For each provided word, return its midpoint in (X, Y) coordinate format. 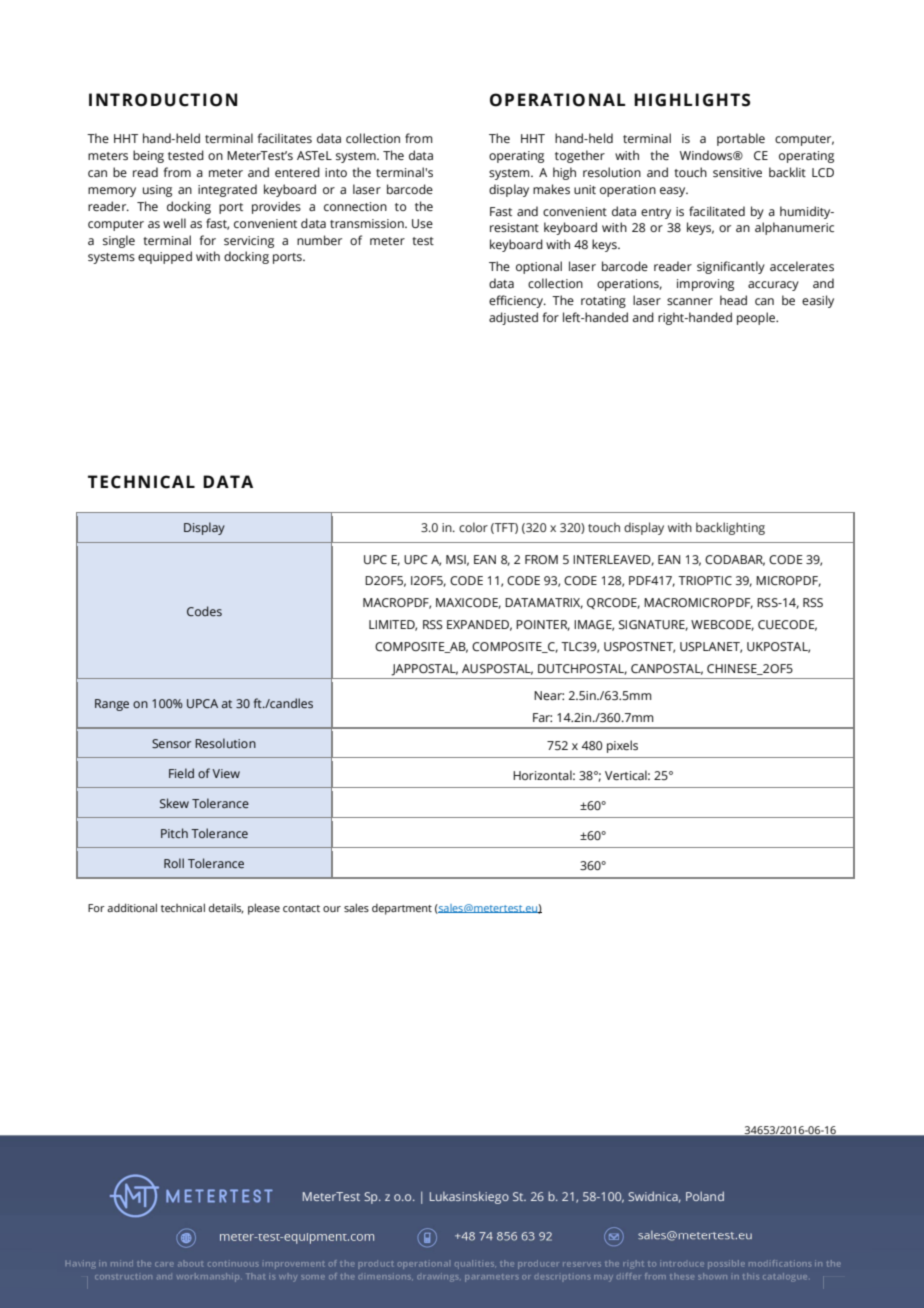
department (402, 909)
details (226, 908)
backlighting (730, 528)
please (264, 909)
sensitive (737, 172)
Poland (705, 1196)
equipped (165, 257)
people (757, 318)
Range (112, 705)
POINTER (543, 625)
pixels (622, 746)
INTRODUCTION (163, 100)
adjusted (513, 318)
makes (551, 189)
